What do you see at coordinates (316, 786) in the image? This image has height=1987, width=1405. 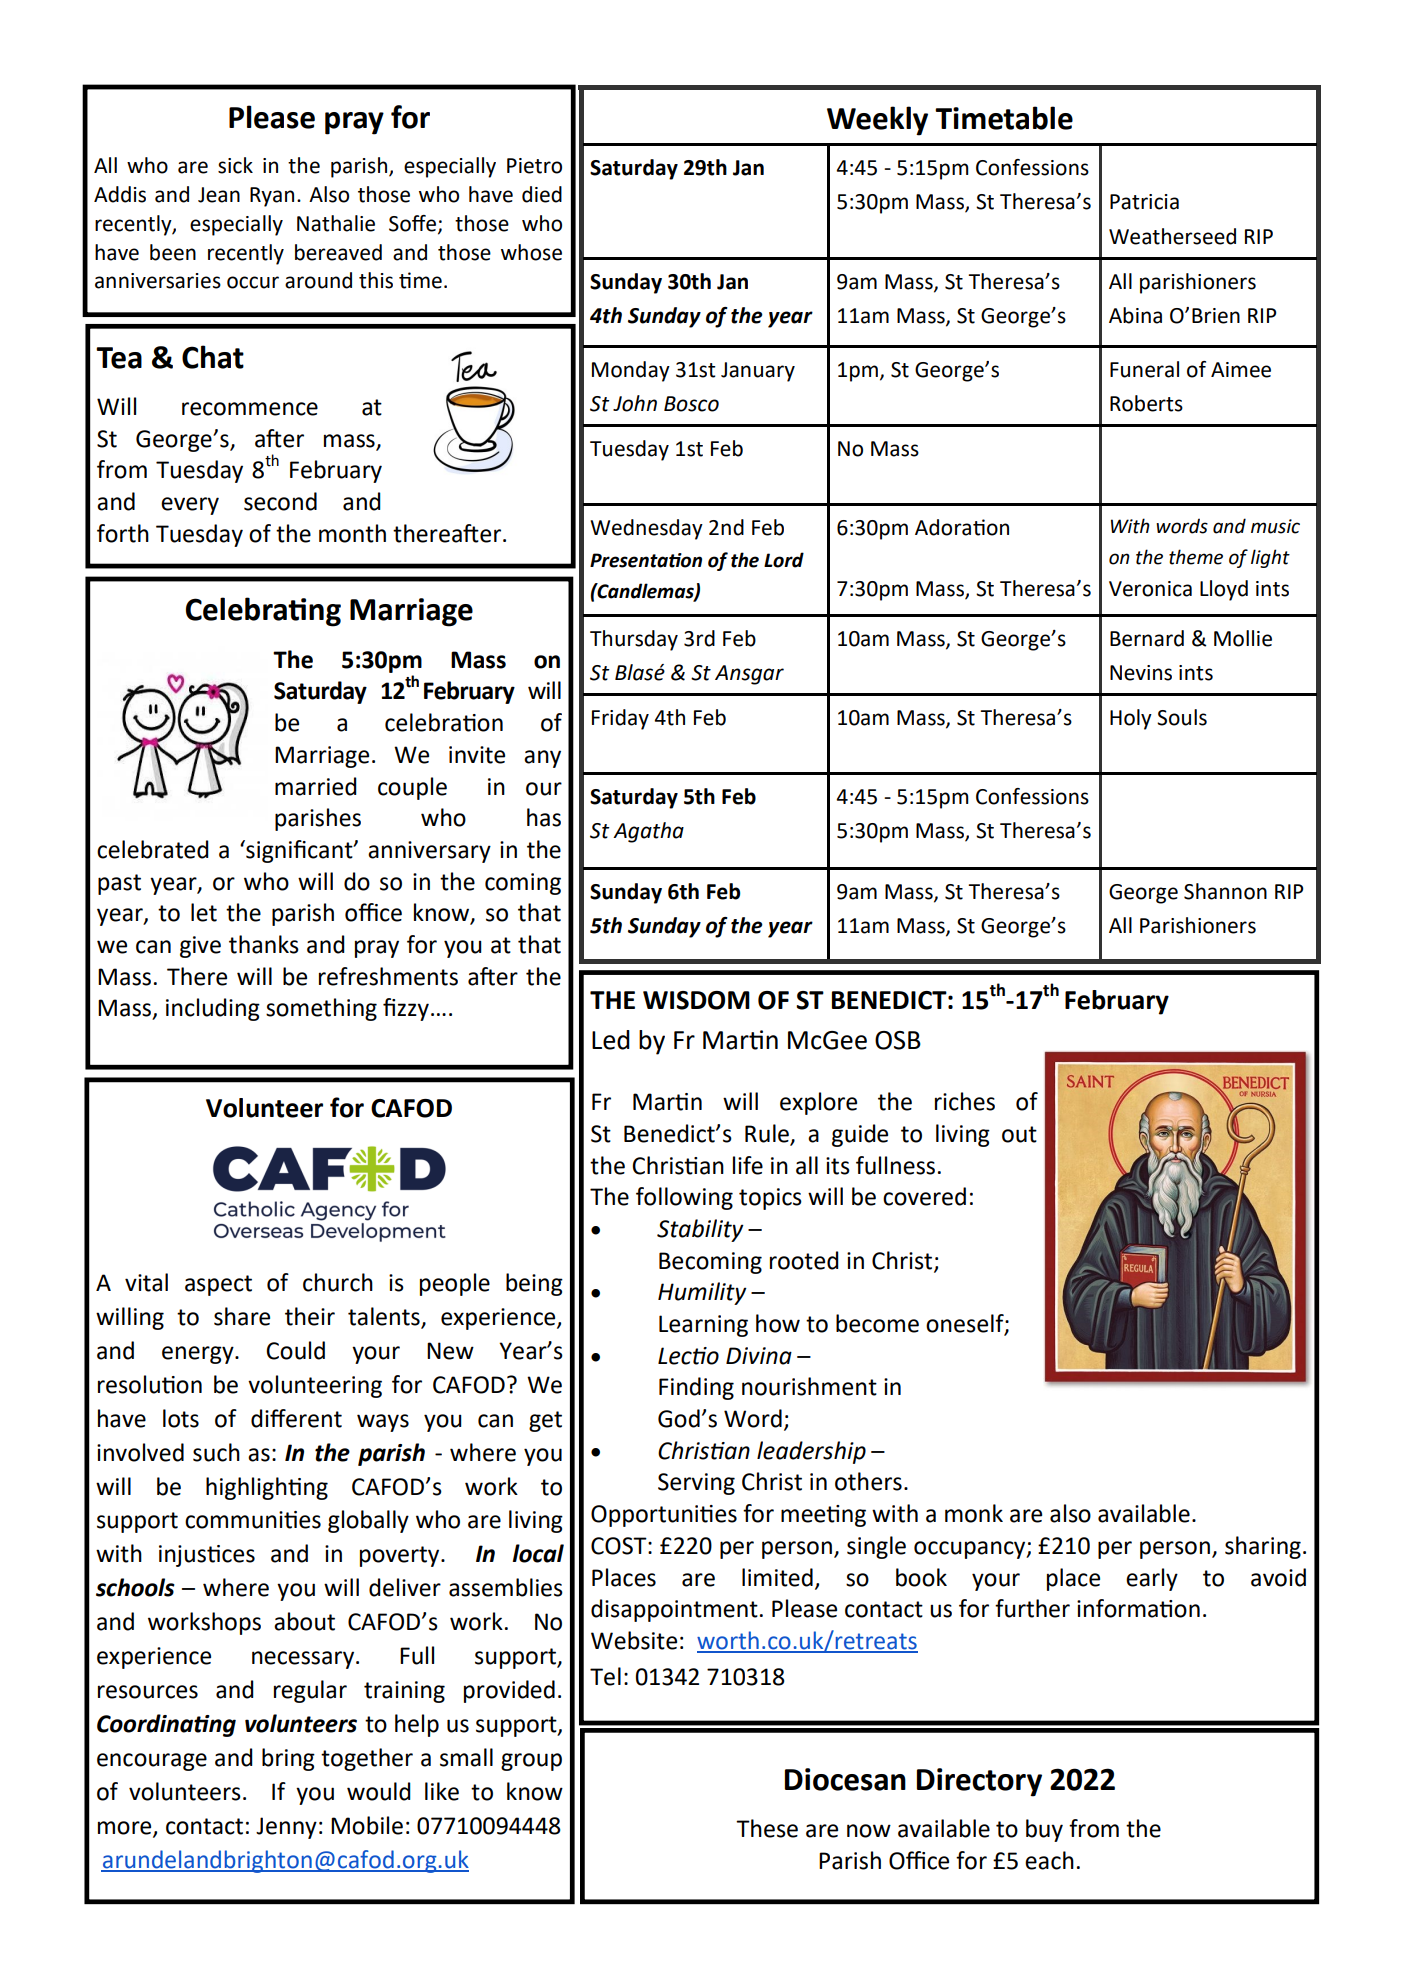 I see `married` at bounding box center [316, 786].
